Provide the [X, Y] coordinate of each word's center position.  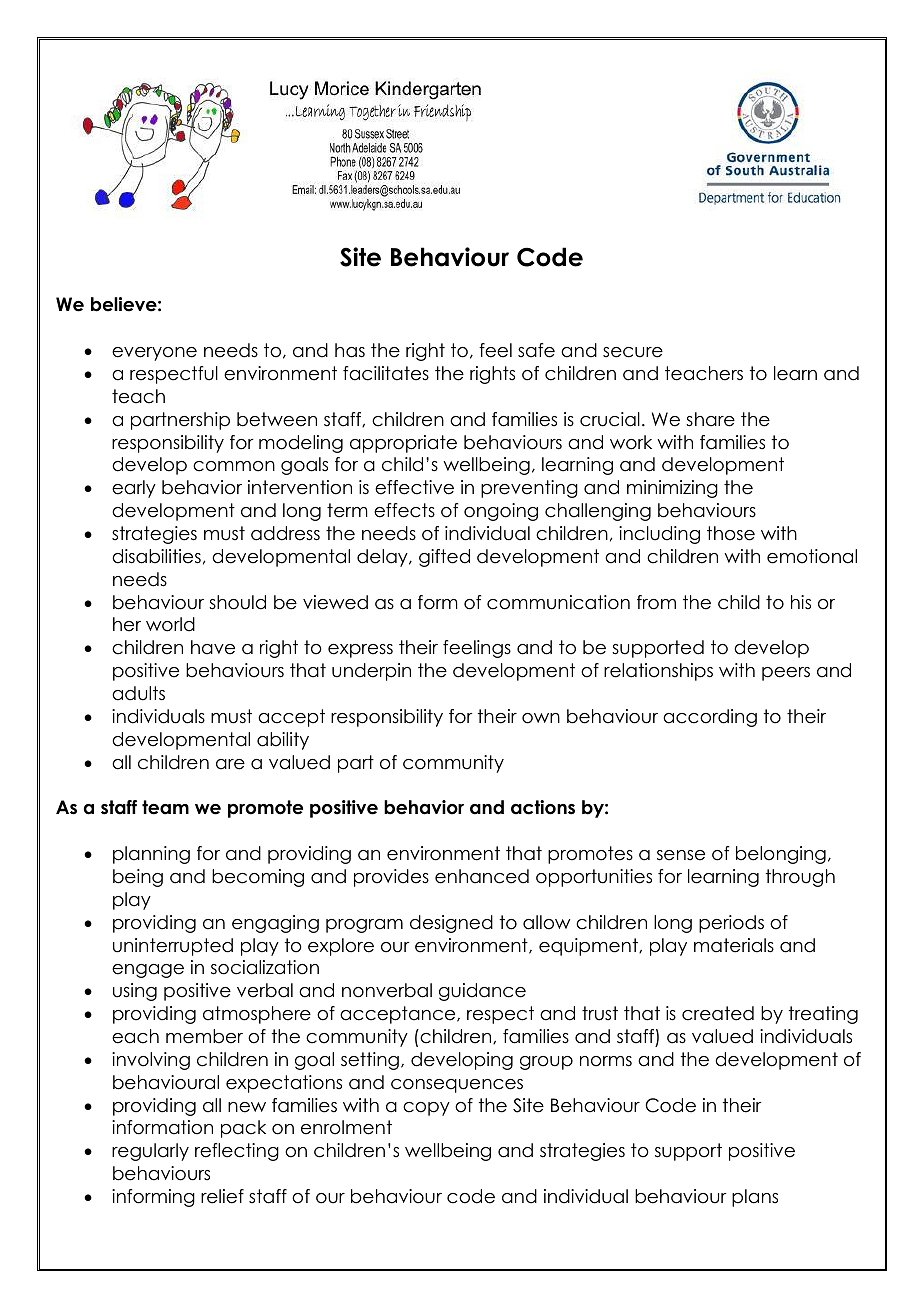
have [213, 647]
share [710, 419]
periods [731, 924]
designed [451, 924]
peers [786, 674]
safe [536, 350]
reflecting [237, 1152]
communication [558, 602]
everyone [154, 354]
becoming [258, 878]
